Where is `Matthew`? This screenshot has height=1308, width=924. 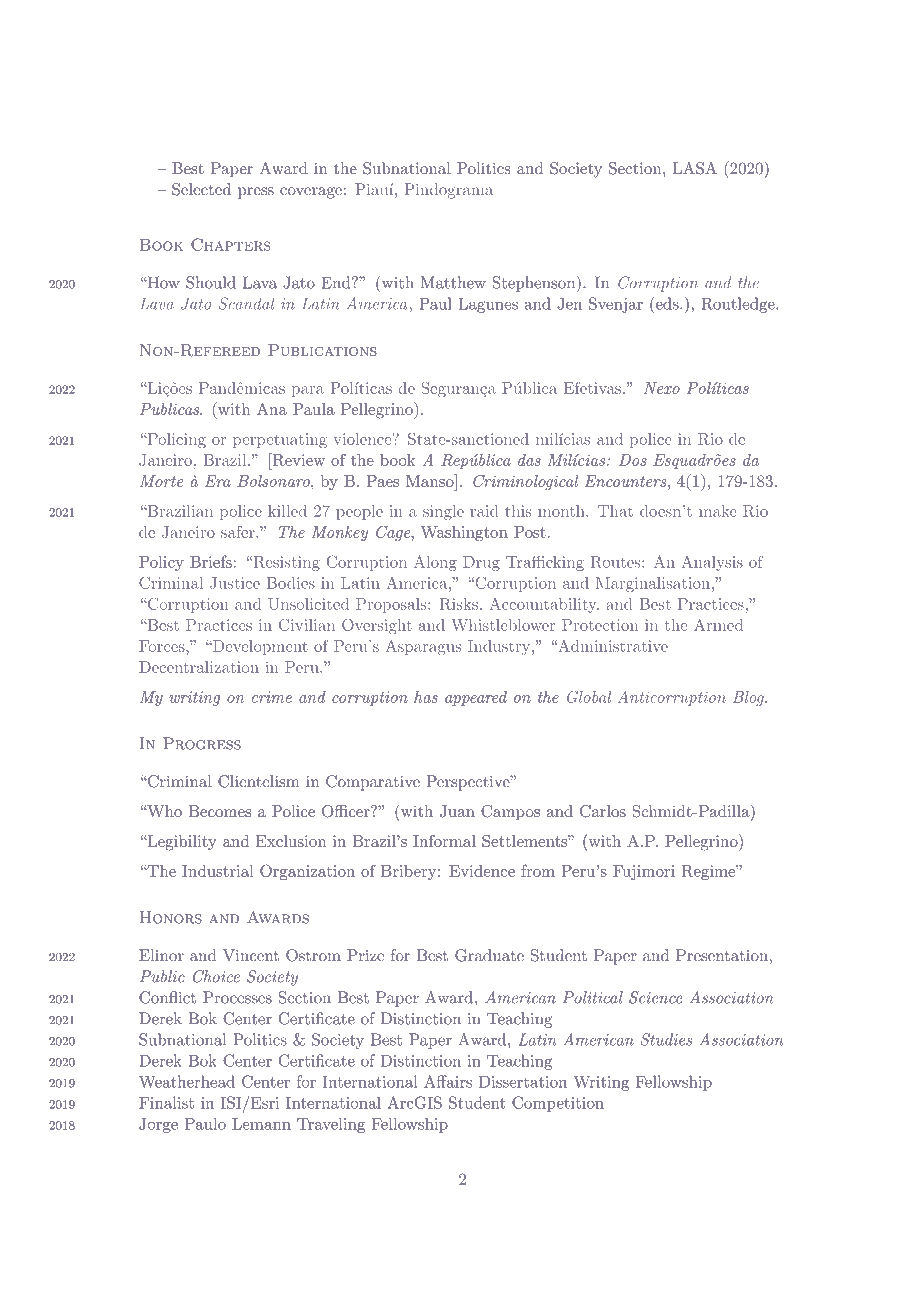
Matthew is located at coordinates (453, 282).
